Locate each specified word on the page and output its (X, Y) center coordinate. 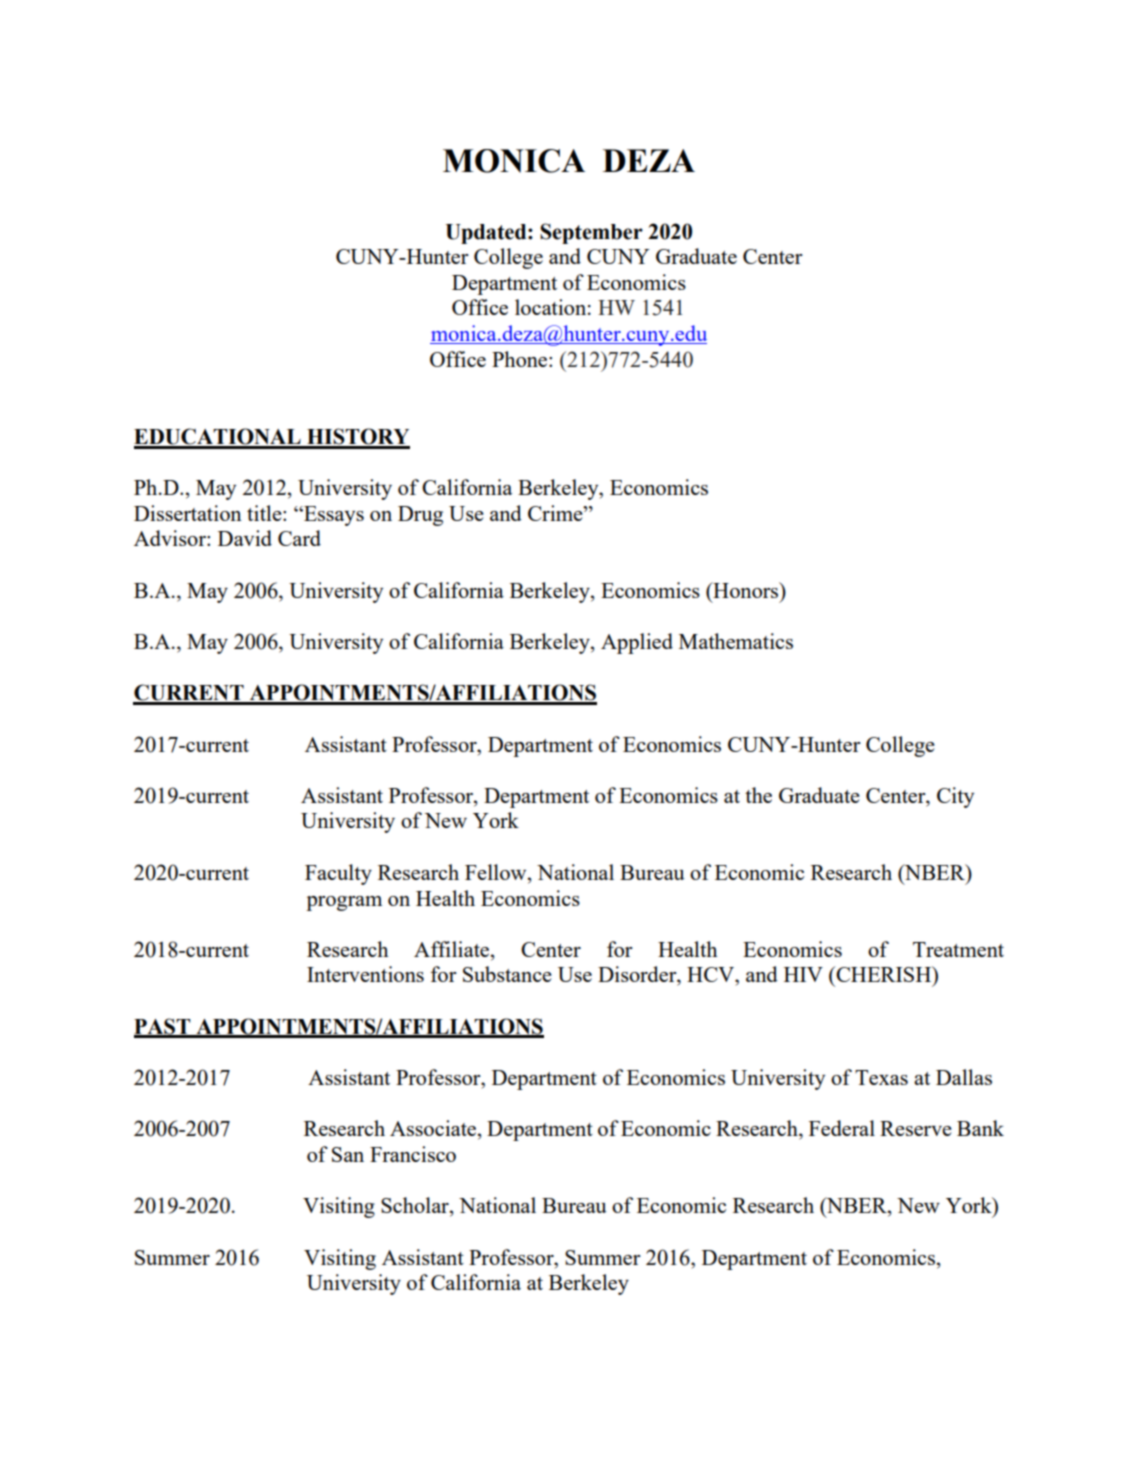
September (591, 233)
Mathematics (736, 641)
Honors (746, 590)
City (955, 797)
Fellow (497, 872)
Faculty (338, 874)
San (348, 1154)
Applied (637, 643)
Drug (420, 516)
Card (299, 538)
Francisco (413, 1154)
